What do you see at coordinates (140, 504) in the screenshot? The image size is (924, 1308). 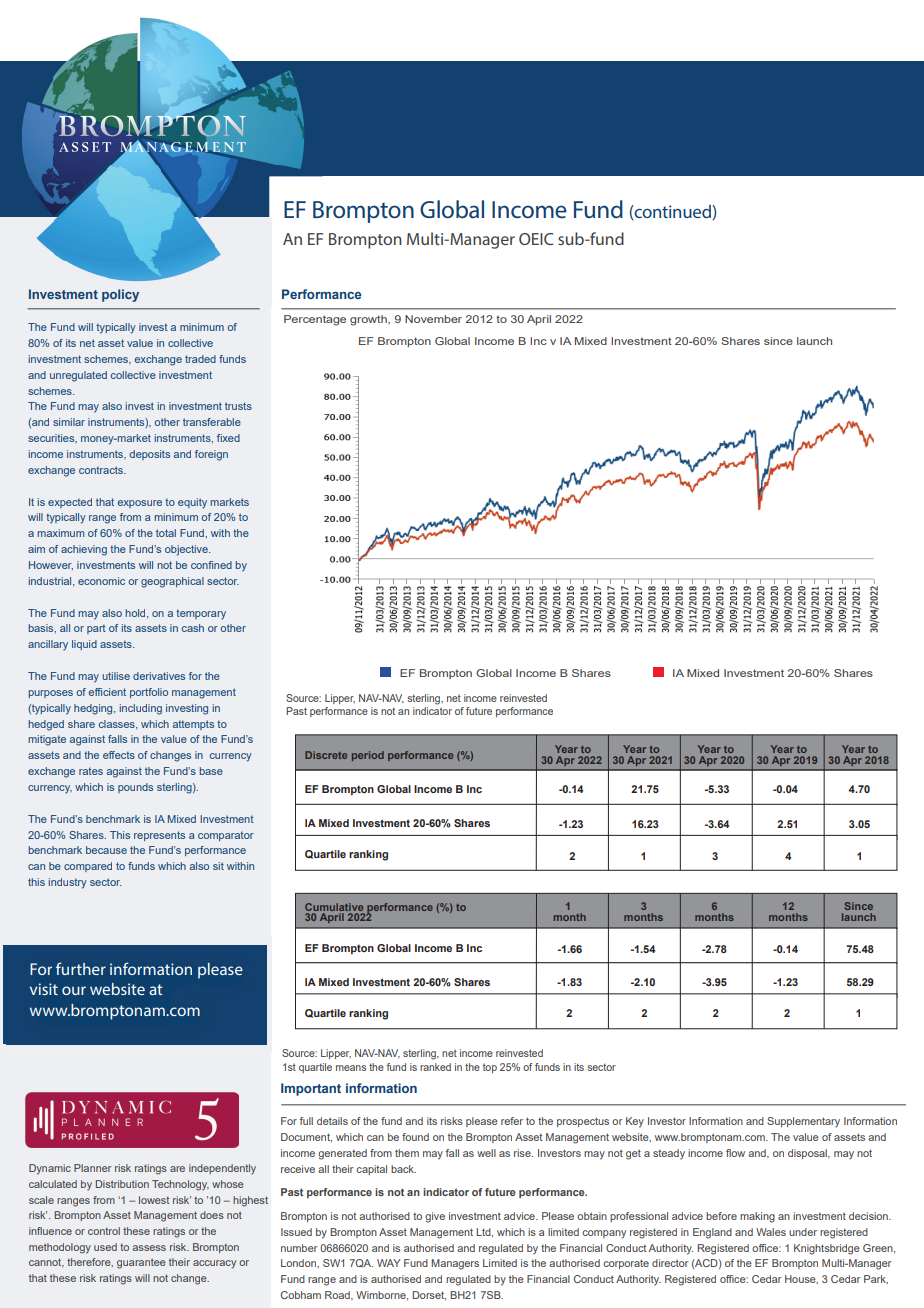 I see `exposure` at bounding box center [140, 504].
